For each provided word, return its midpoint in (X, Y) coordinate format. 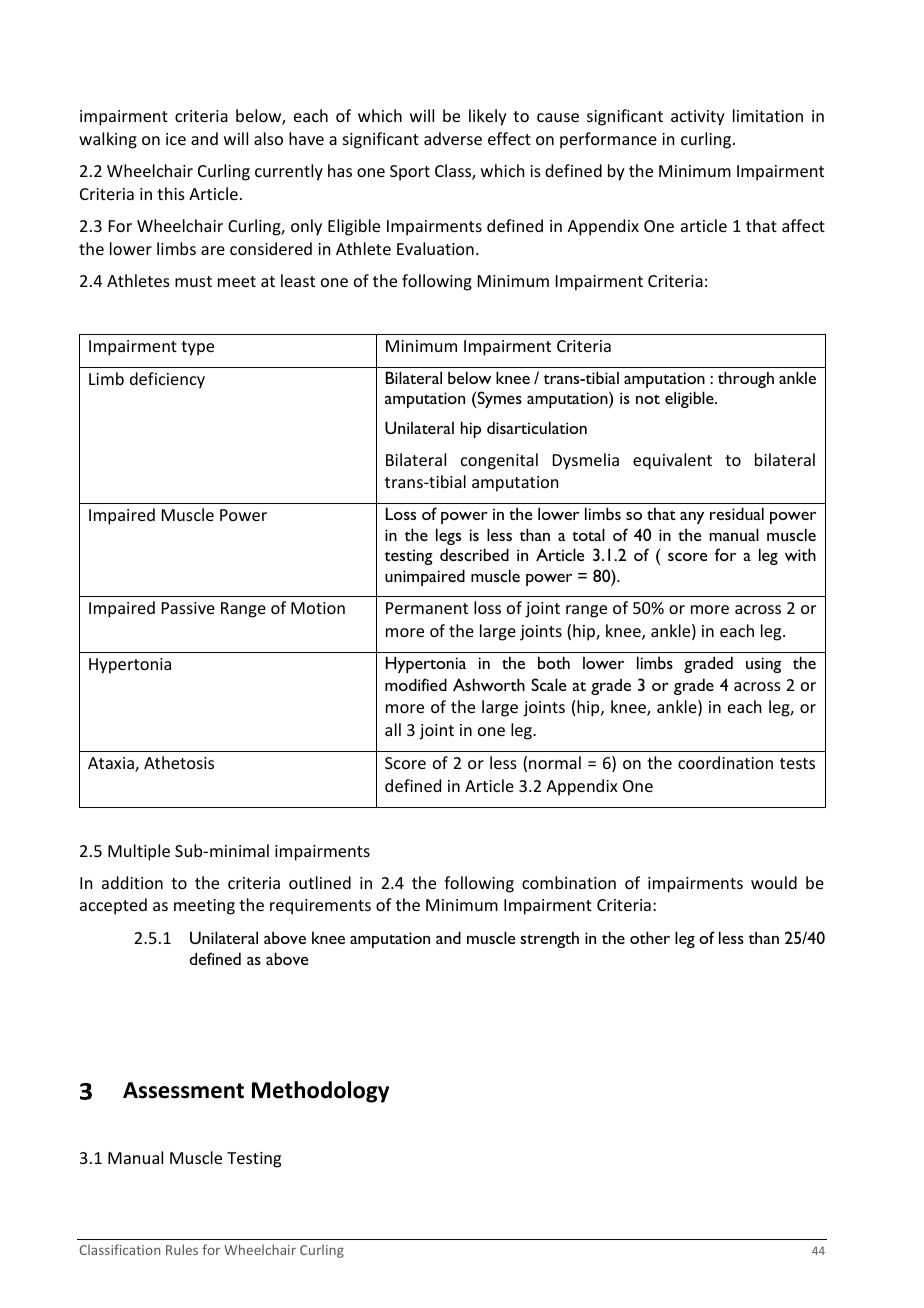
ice (176, 139)
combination (569, 882)
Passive (188, 608)
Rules (182, 1249)
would (774, 882)
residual (737, 513)
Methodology (320, 1092)
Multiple (139, 852)
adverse (453, 138)
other (650, 937)
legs (448, 536)
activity (698, 118)
